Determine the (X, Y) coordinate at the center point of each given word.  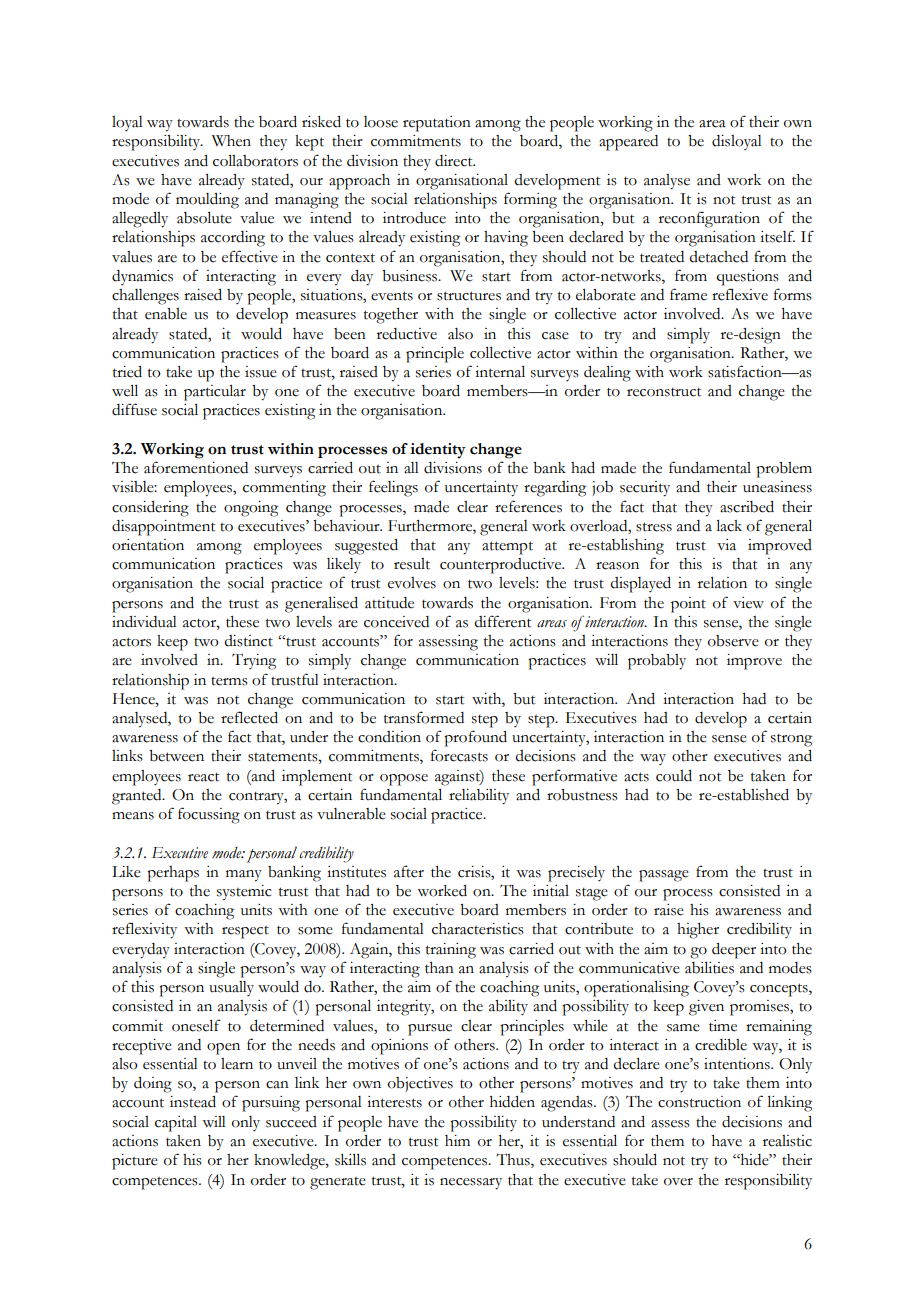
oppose (404, 780)
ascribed (747, 507)
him (457, 1140)
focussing (209, 815)
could (674, 776)
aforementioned (196, 467)
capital (176, 1124)
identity (438, 451)
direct (455, 161)
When (231, 141)
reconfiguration (709, 219)
